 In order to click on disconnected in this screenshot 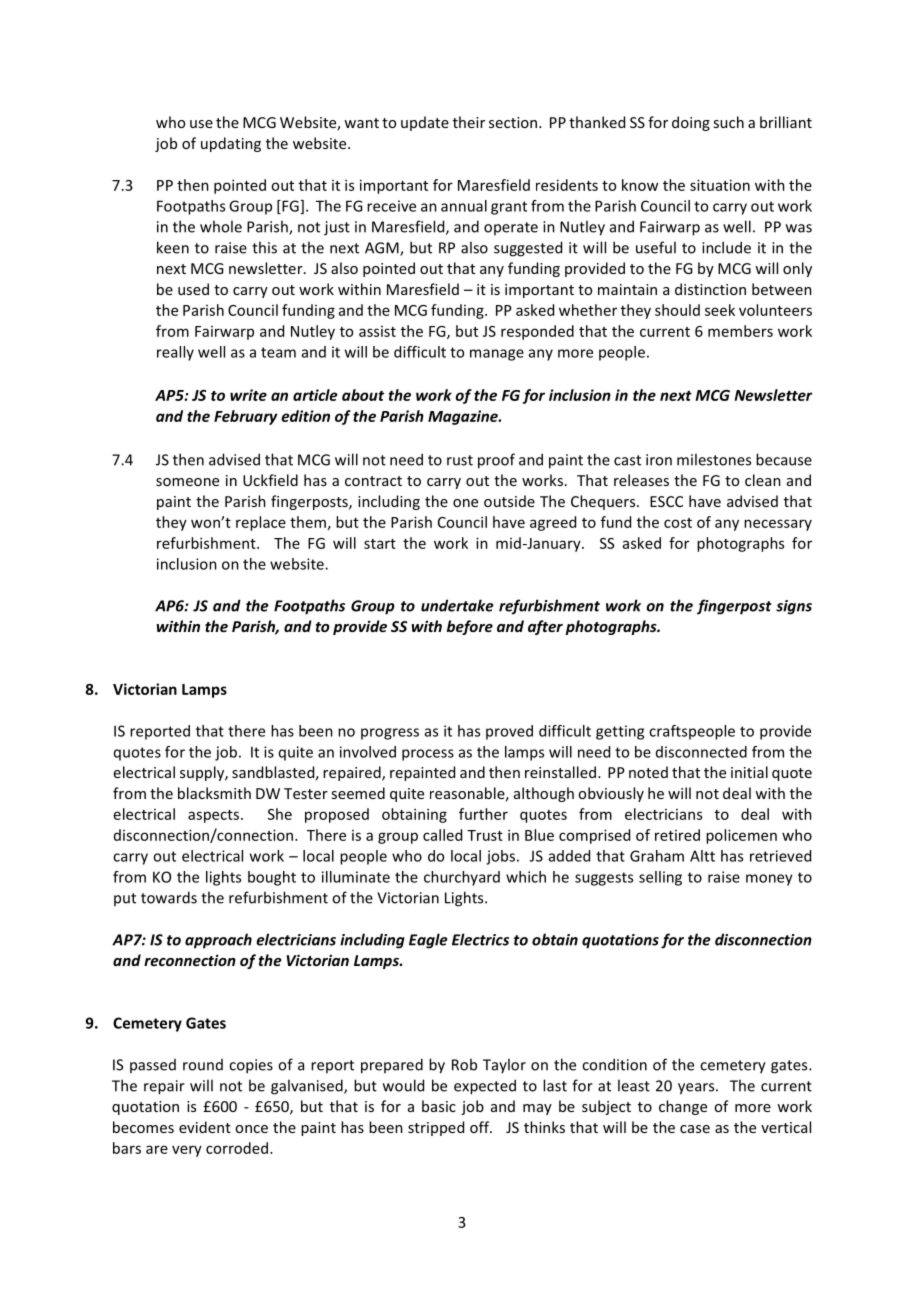, I will do `click(701, 752)`.
